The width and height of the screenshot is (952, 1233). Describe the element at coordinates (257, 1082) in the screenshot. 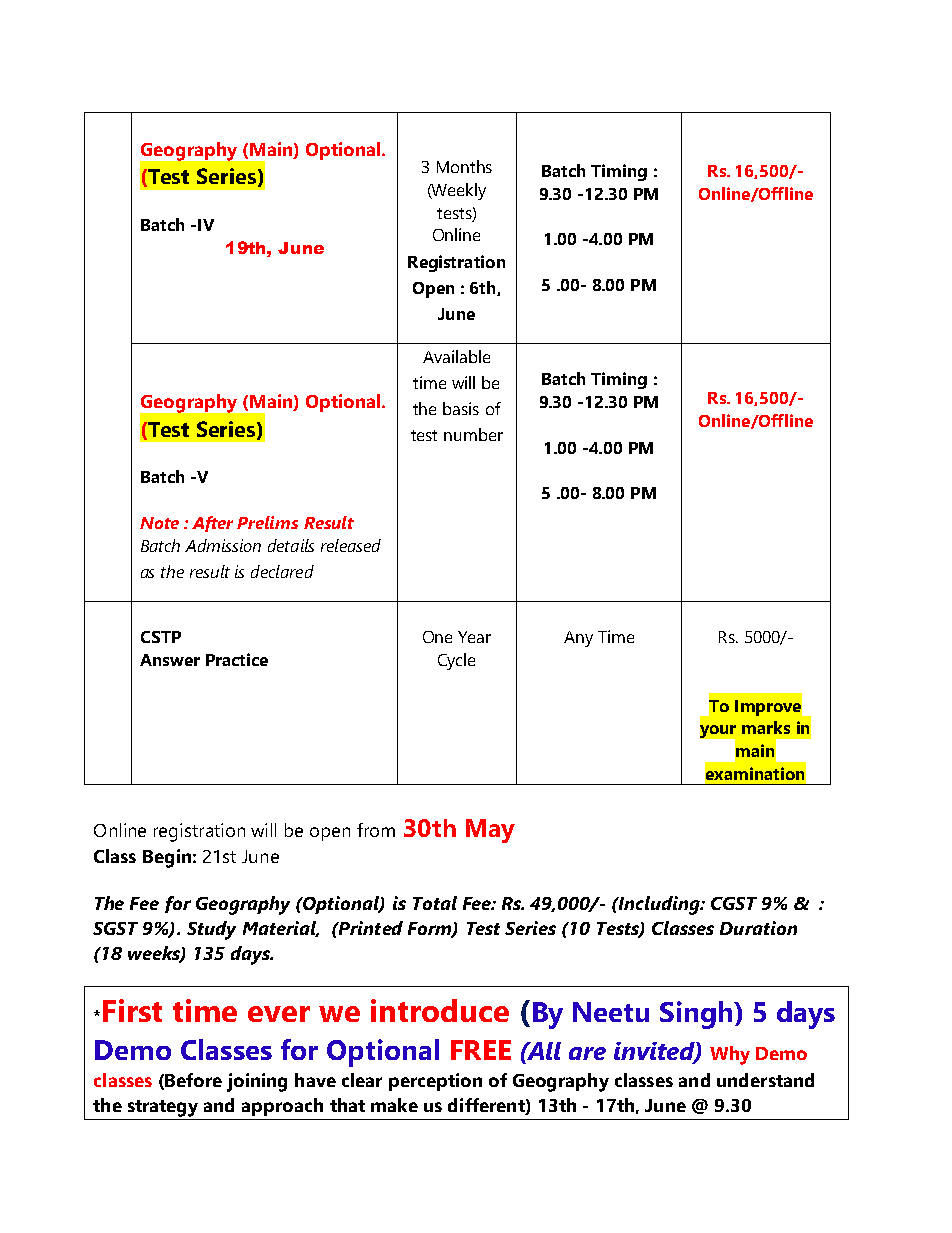

I see `joining` at that location.
